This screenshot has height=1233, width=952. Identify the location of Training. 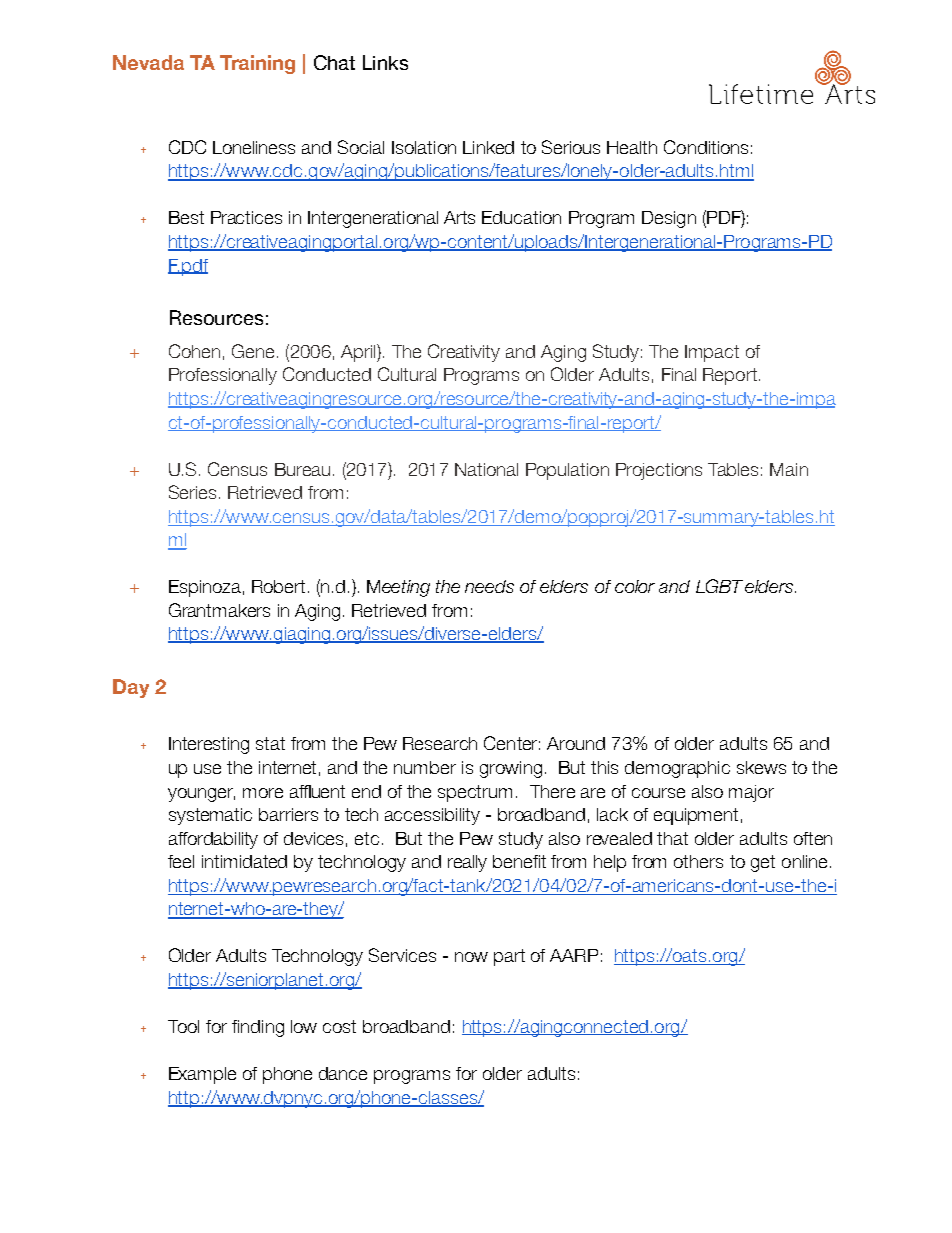
(257, 64).
